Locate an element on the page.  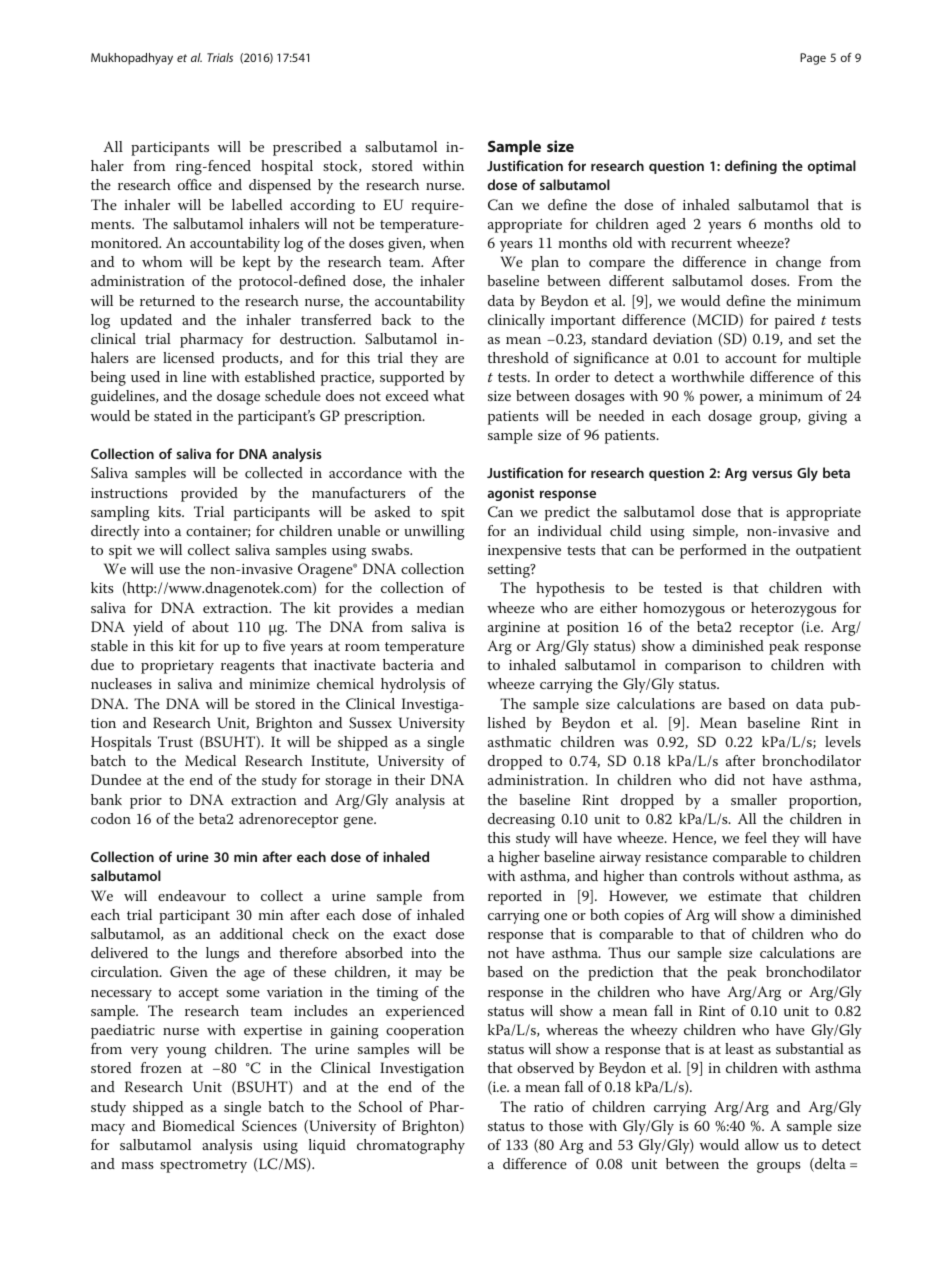
prescribed is located at coordinates (307, 148).
